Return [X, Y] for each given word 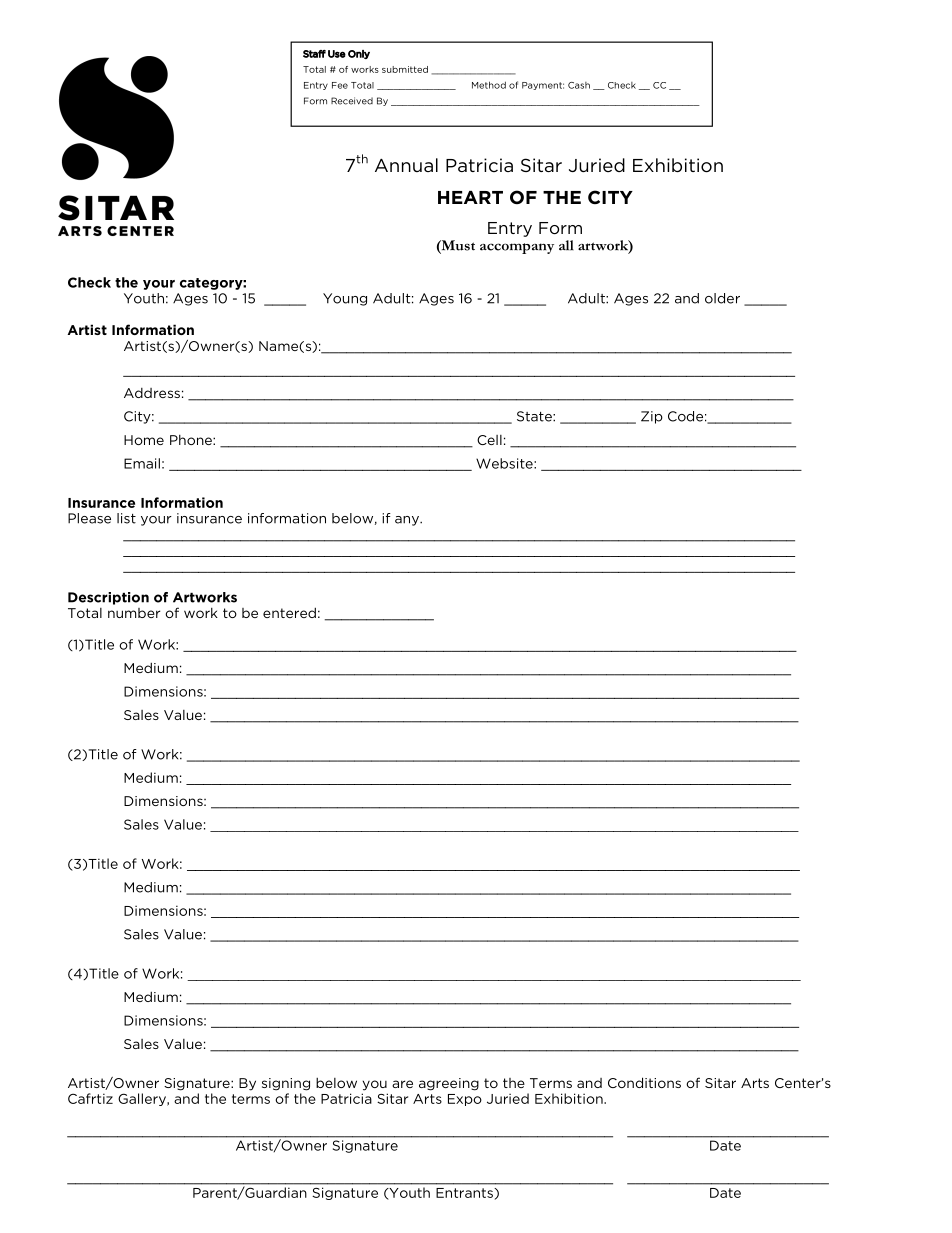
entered [289, 612]
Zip [652, 417]
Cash [579, 85]
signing [286, 1084]
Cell [489, 440]
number [134, 613]
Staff [314, 54]
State [535, 416]
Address [152, 393]
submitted [405, 69]
